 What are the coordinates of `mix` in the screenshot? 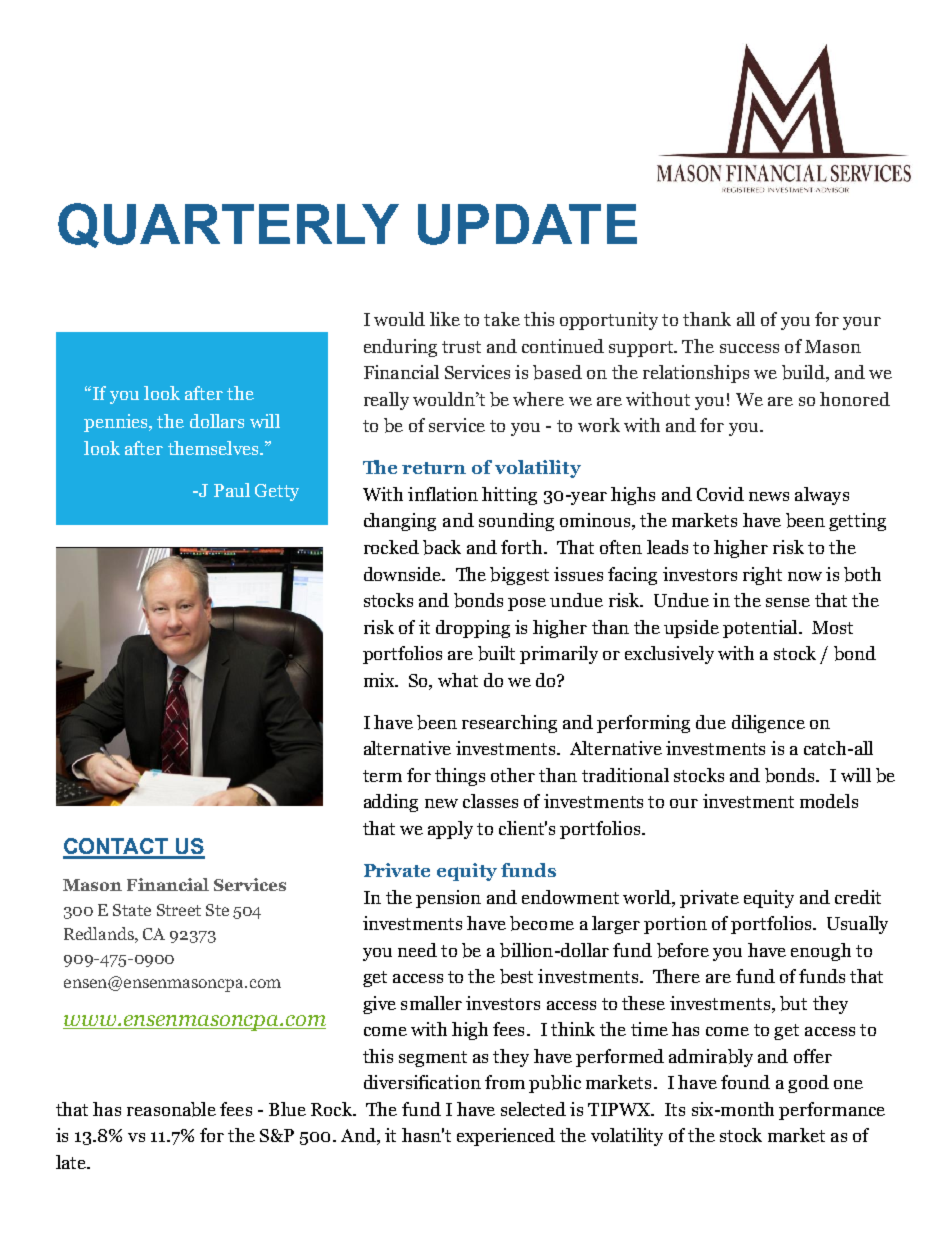 It's located at (380, 680).
